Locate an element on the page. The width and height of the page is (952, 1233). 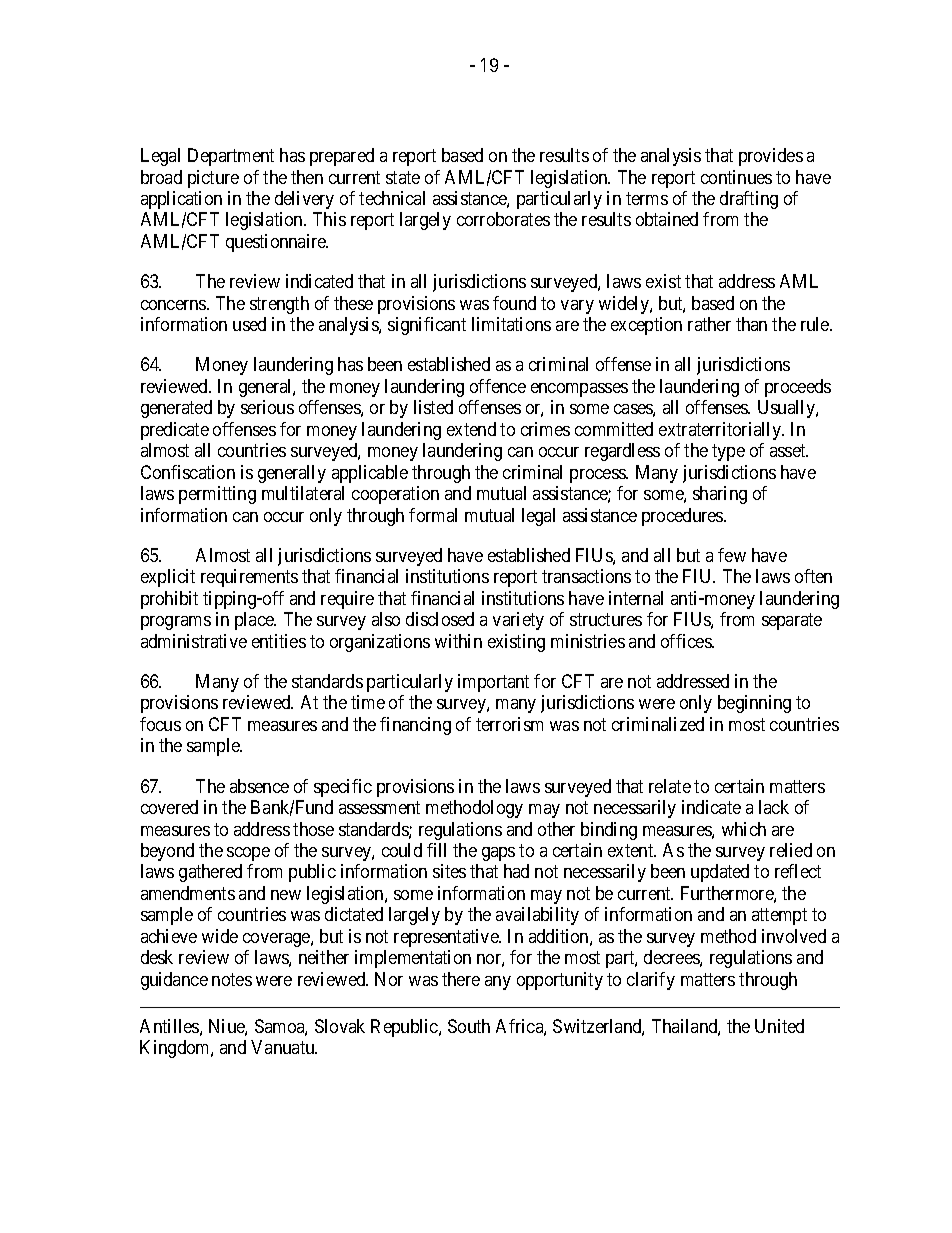
Confiscation is located at coordinates (188, 472).
